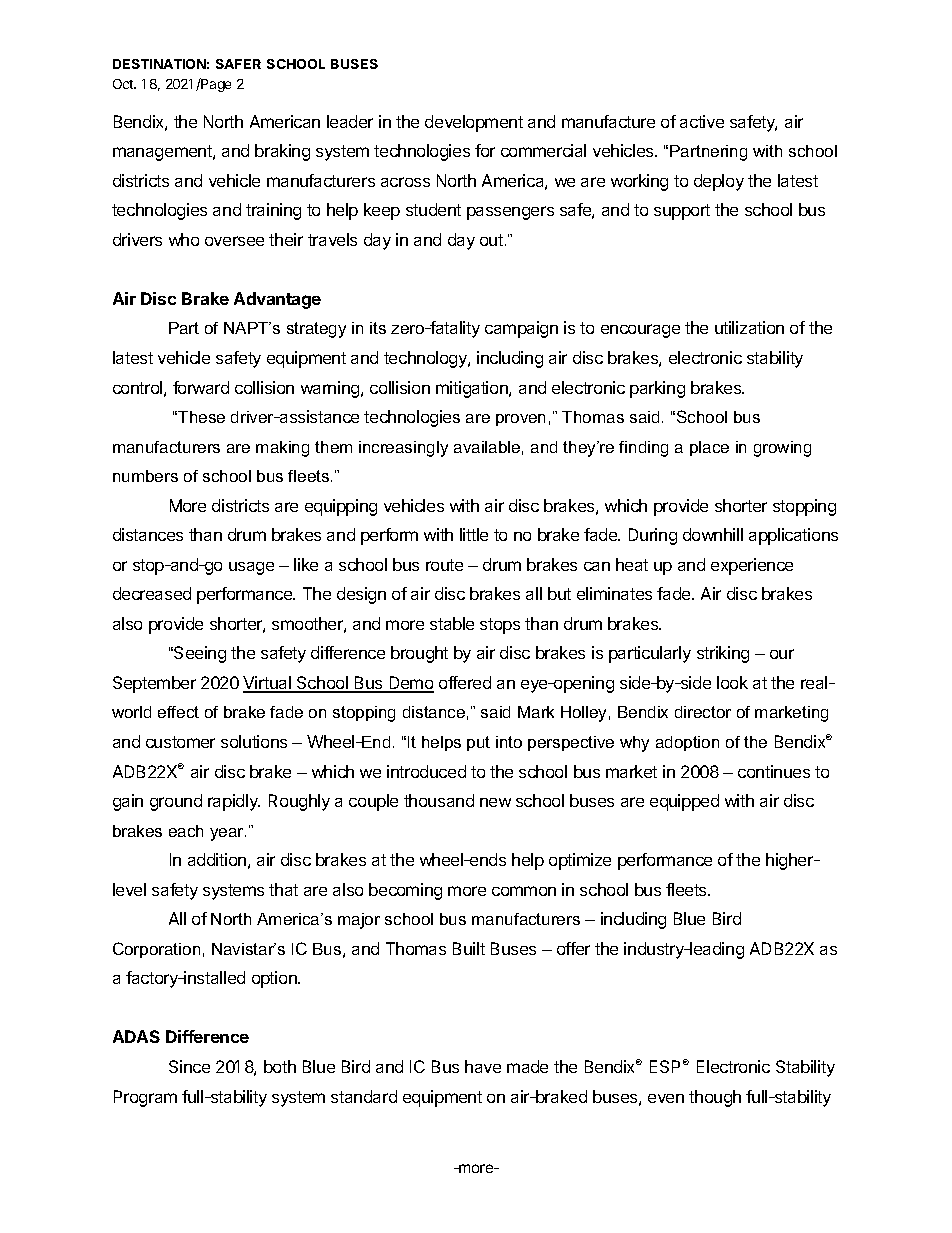 This page has height=1233, width=952. Describe the element at coordinates (474, 123) in the page. I see `development` at that location.
